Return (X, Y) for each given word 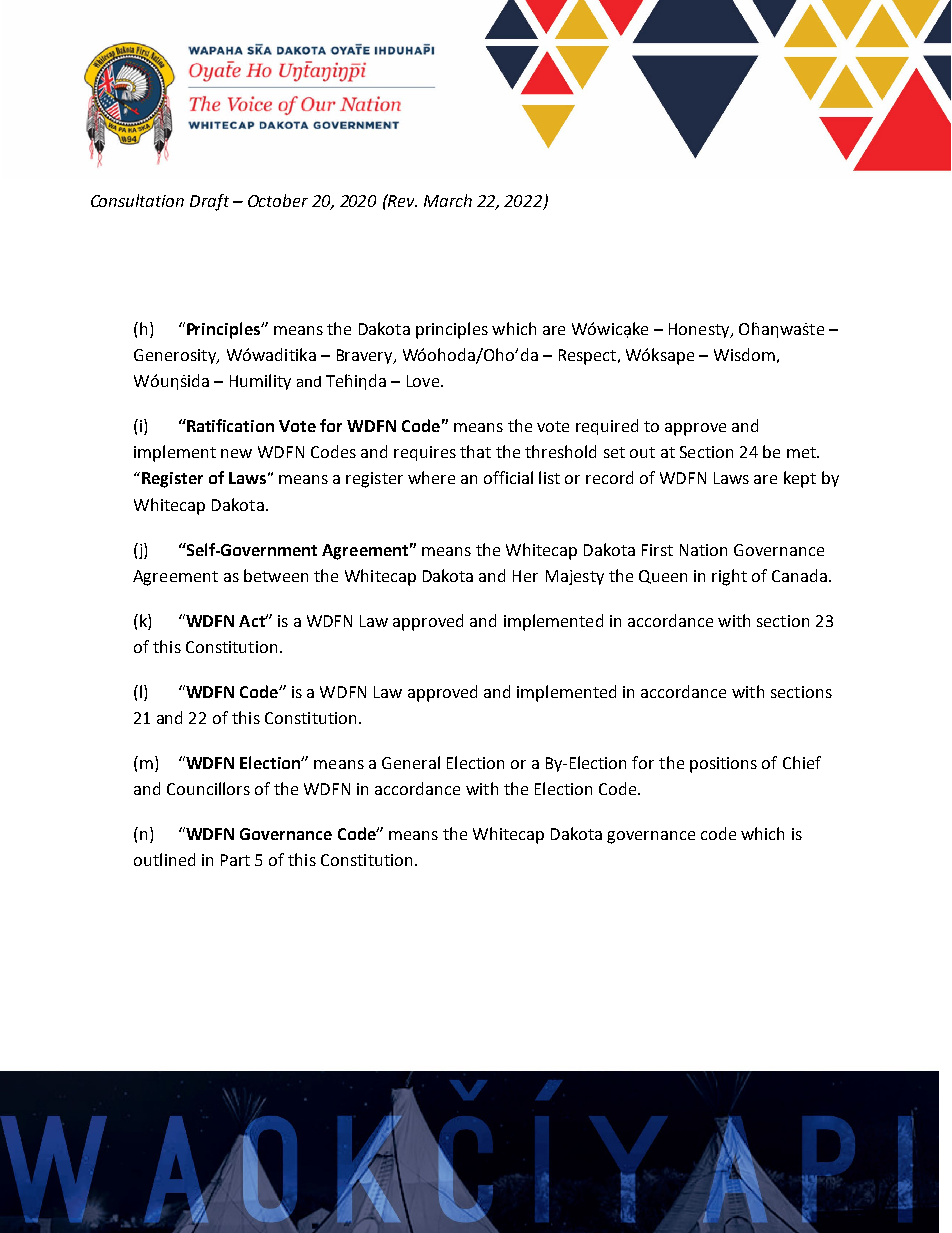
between (276, 575)
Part (235, 860)
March (448, 200)
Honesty (700, 330)
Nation (703, 550)
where (431, 477)
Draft (209, 202)
